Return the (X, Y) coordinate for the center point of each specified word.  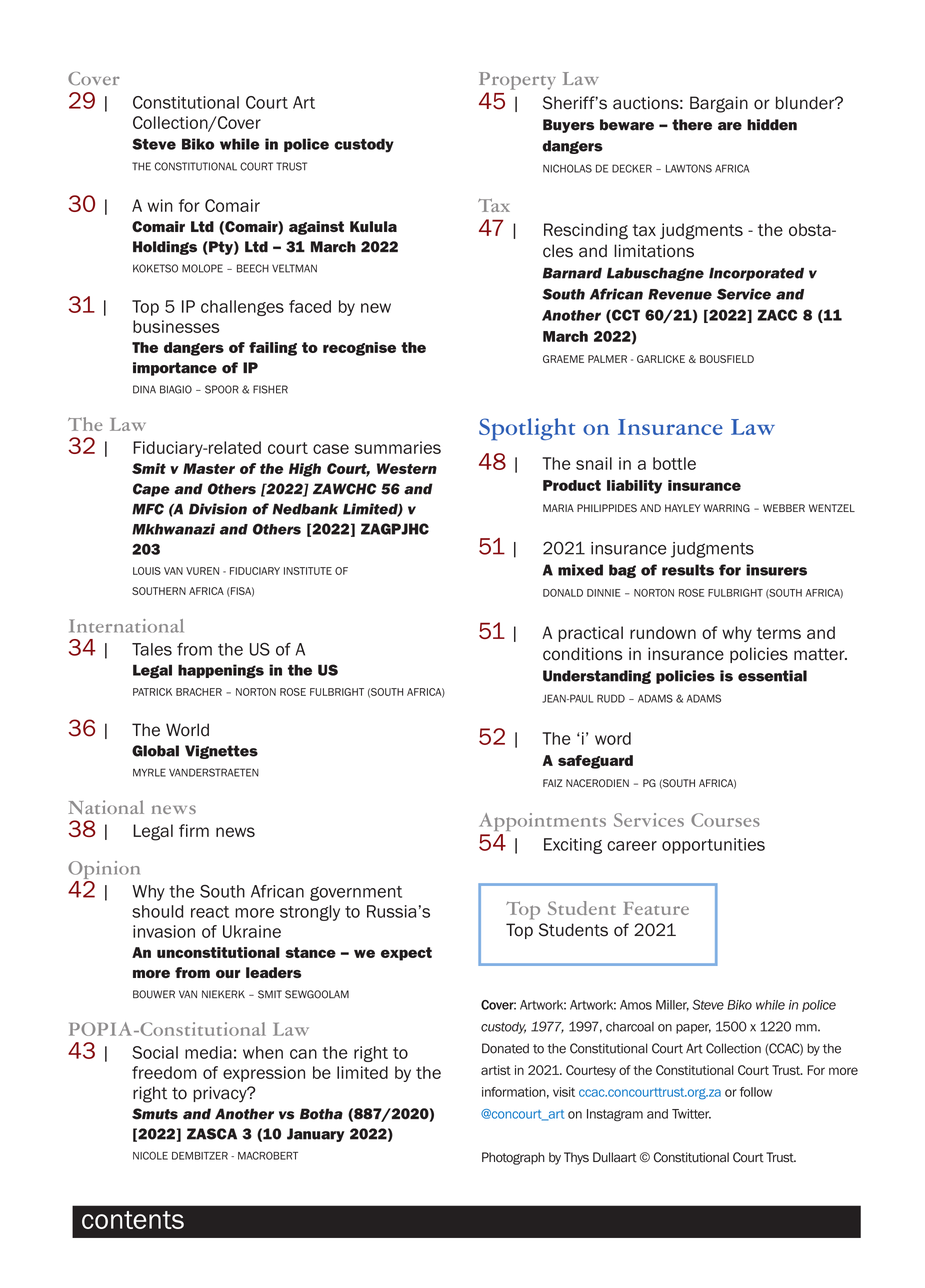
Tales (152, 649)
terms (778, 633)
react (210, 912)
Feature (656, 908)
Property (517, 81)
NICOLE (150, 1155)
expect (406, 954)
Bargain (719, 104)
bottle (674, 463)
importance (175, 369)
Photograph (513, 1158)
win (160, 205)
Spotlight (527, 429)
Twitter (691, 1114)
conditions (583, 654)
